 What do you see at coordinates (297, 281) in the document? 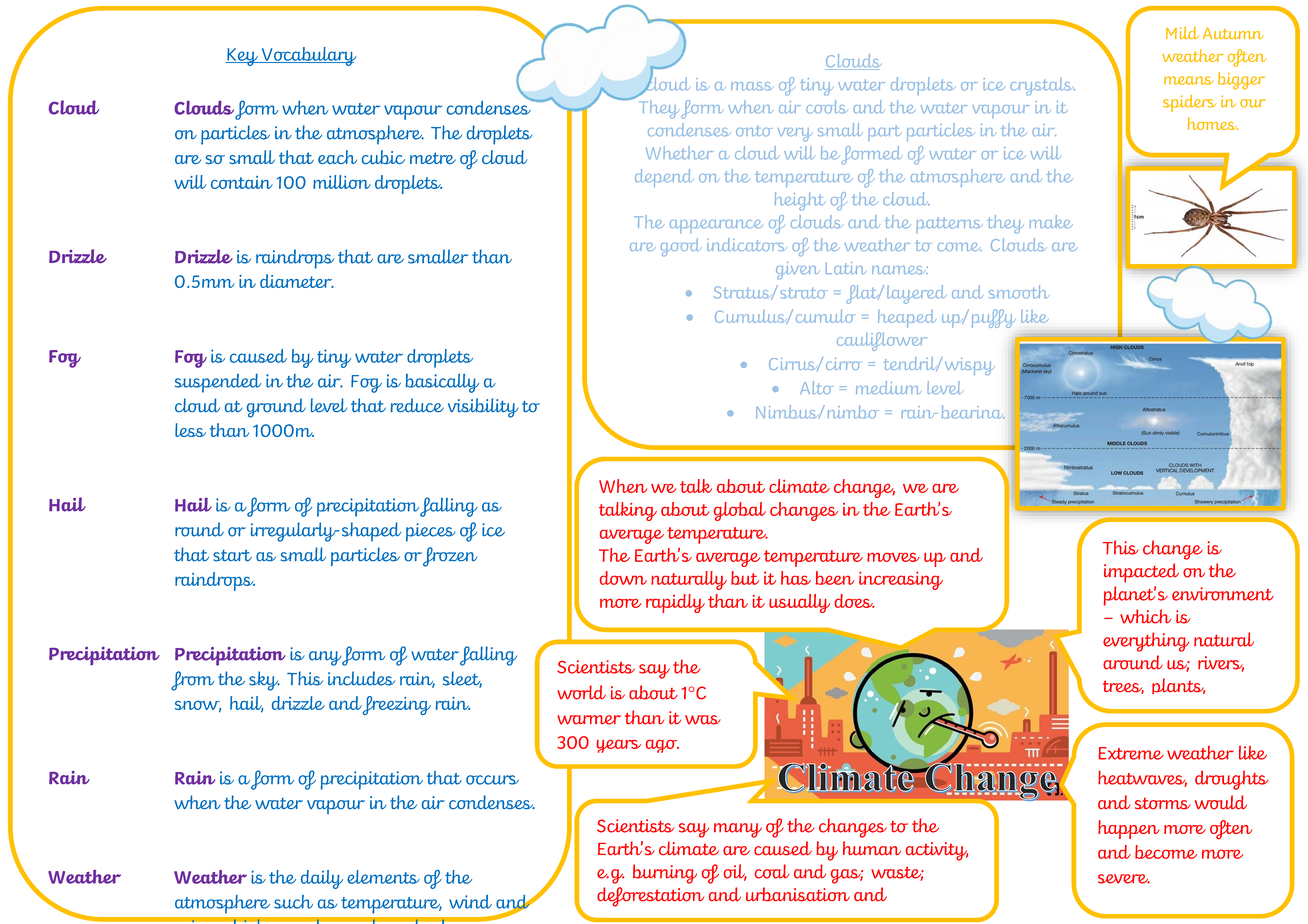
I see `diameter` at bounding box center [297, 281].
